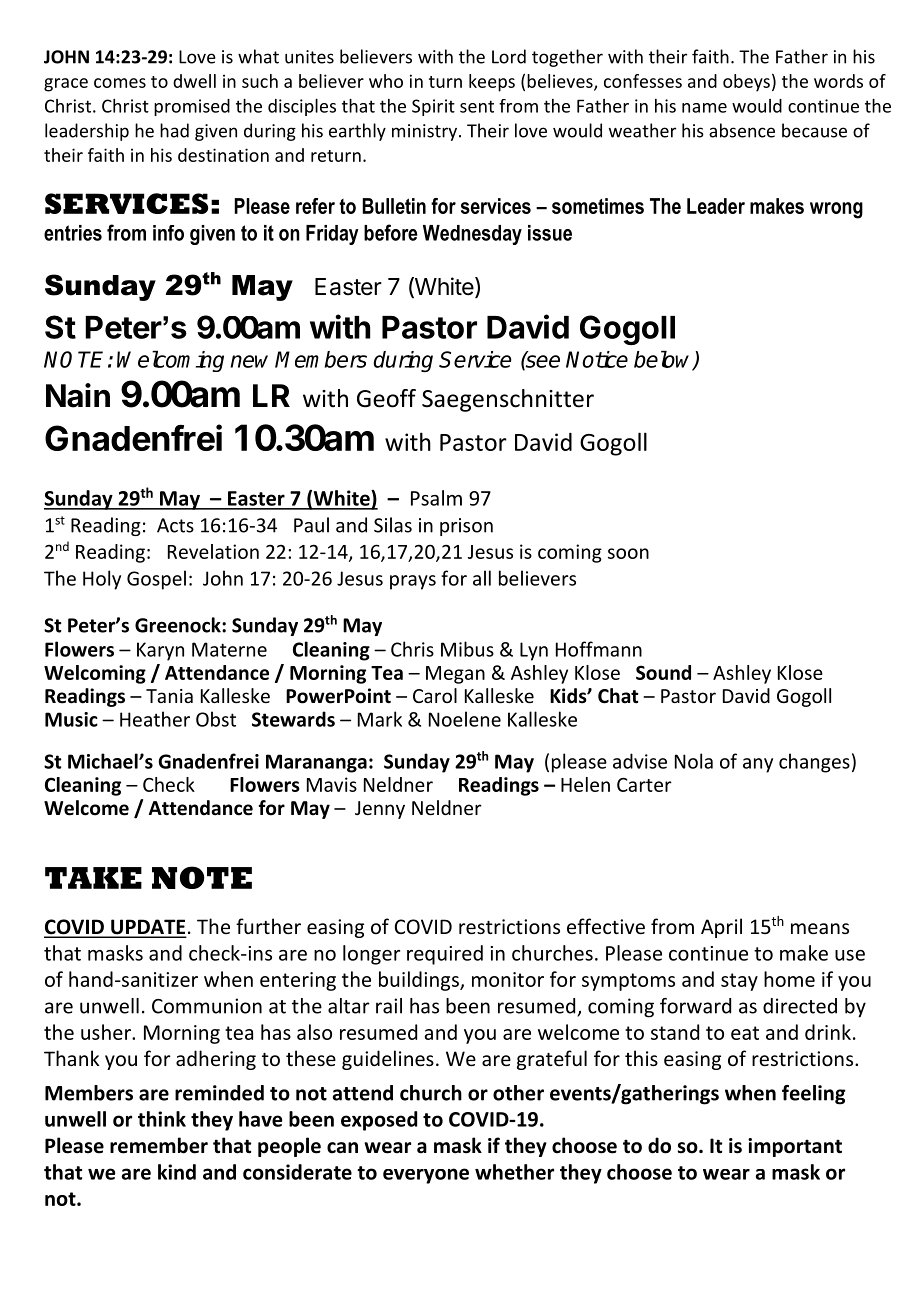 The width and height of the image is (924, 1308). What do you see at coordinates (413, 582) in the image?
I see `prays` at bounding box center [413, 582].
